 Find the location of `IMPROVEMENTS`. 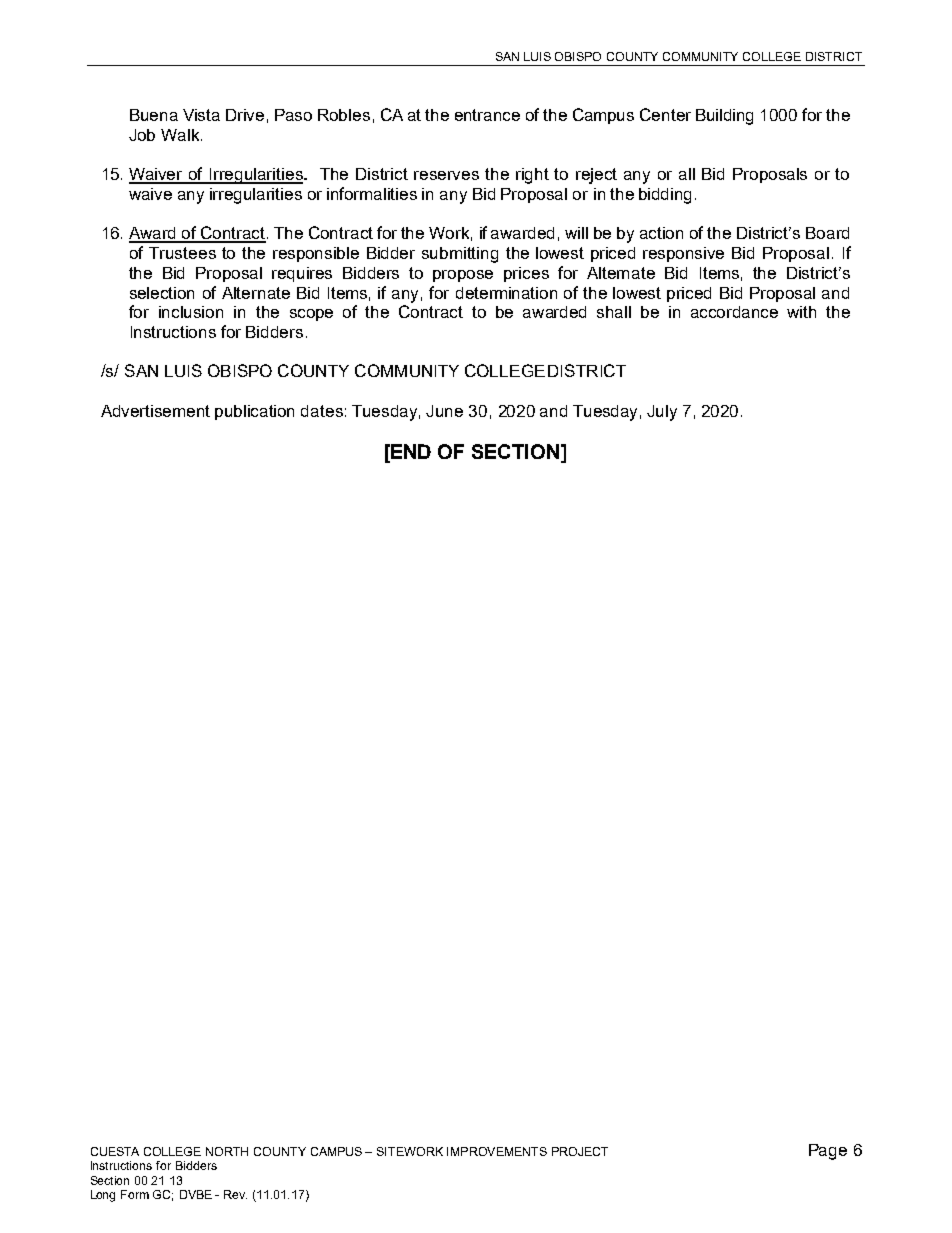

IMPROVEMENTS is located at coordinates (497, 1151).
